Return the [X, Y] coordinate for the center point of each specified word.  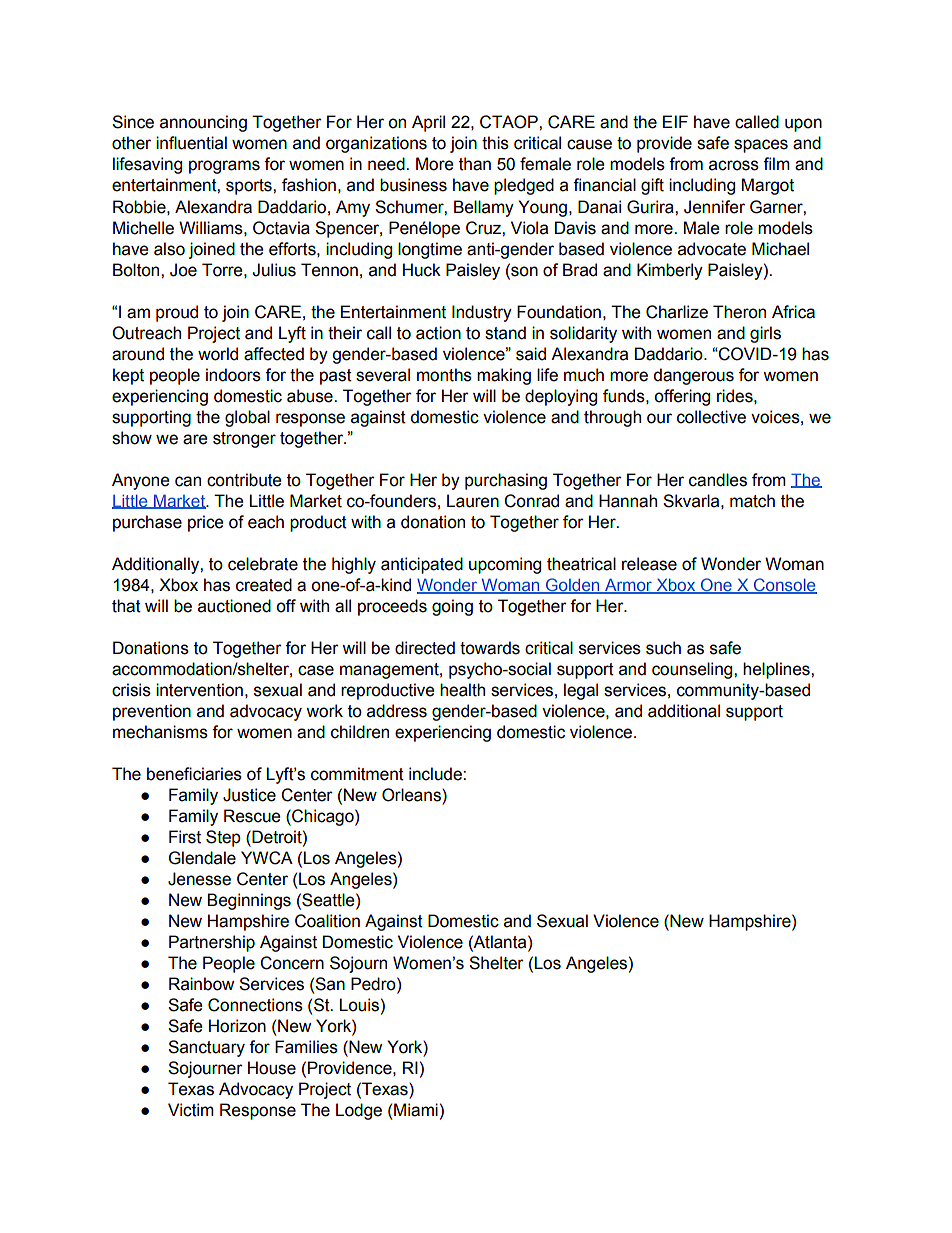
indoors [233, 375]
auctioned [234, 606]
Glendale [202, 858]
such [663, 648]
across [734, 165]
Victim [191, 1110]
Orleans [412, 796]
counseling [693, 670]
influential [191, 143]
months [444, 375]
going [452, 607]
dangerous [693, 376]
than [475, 164]
